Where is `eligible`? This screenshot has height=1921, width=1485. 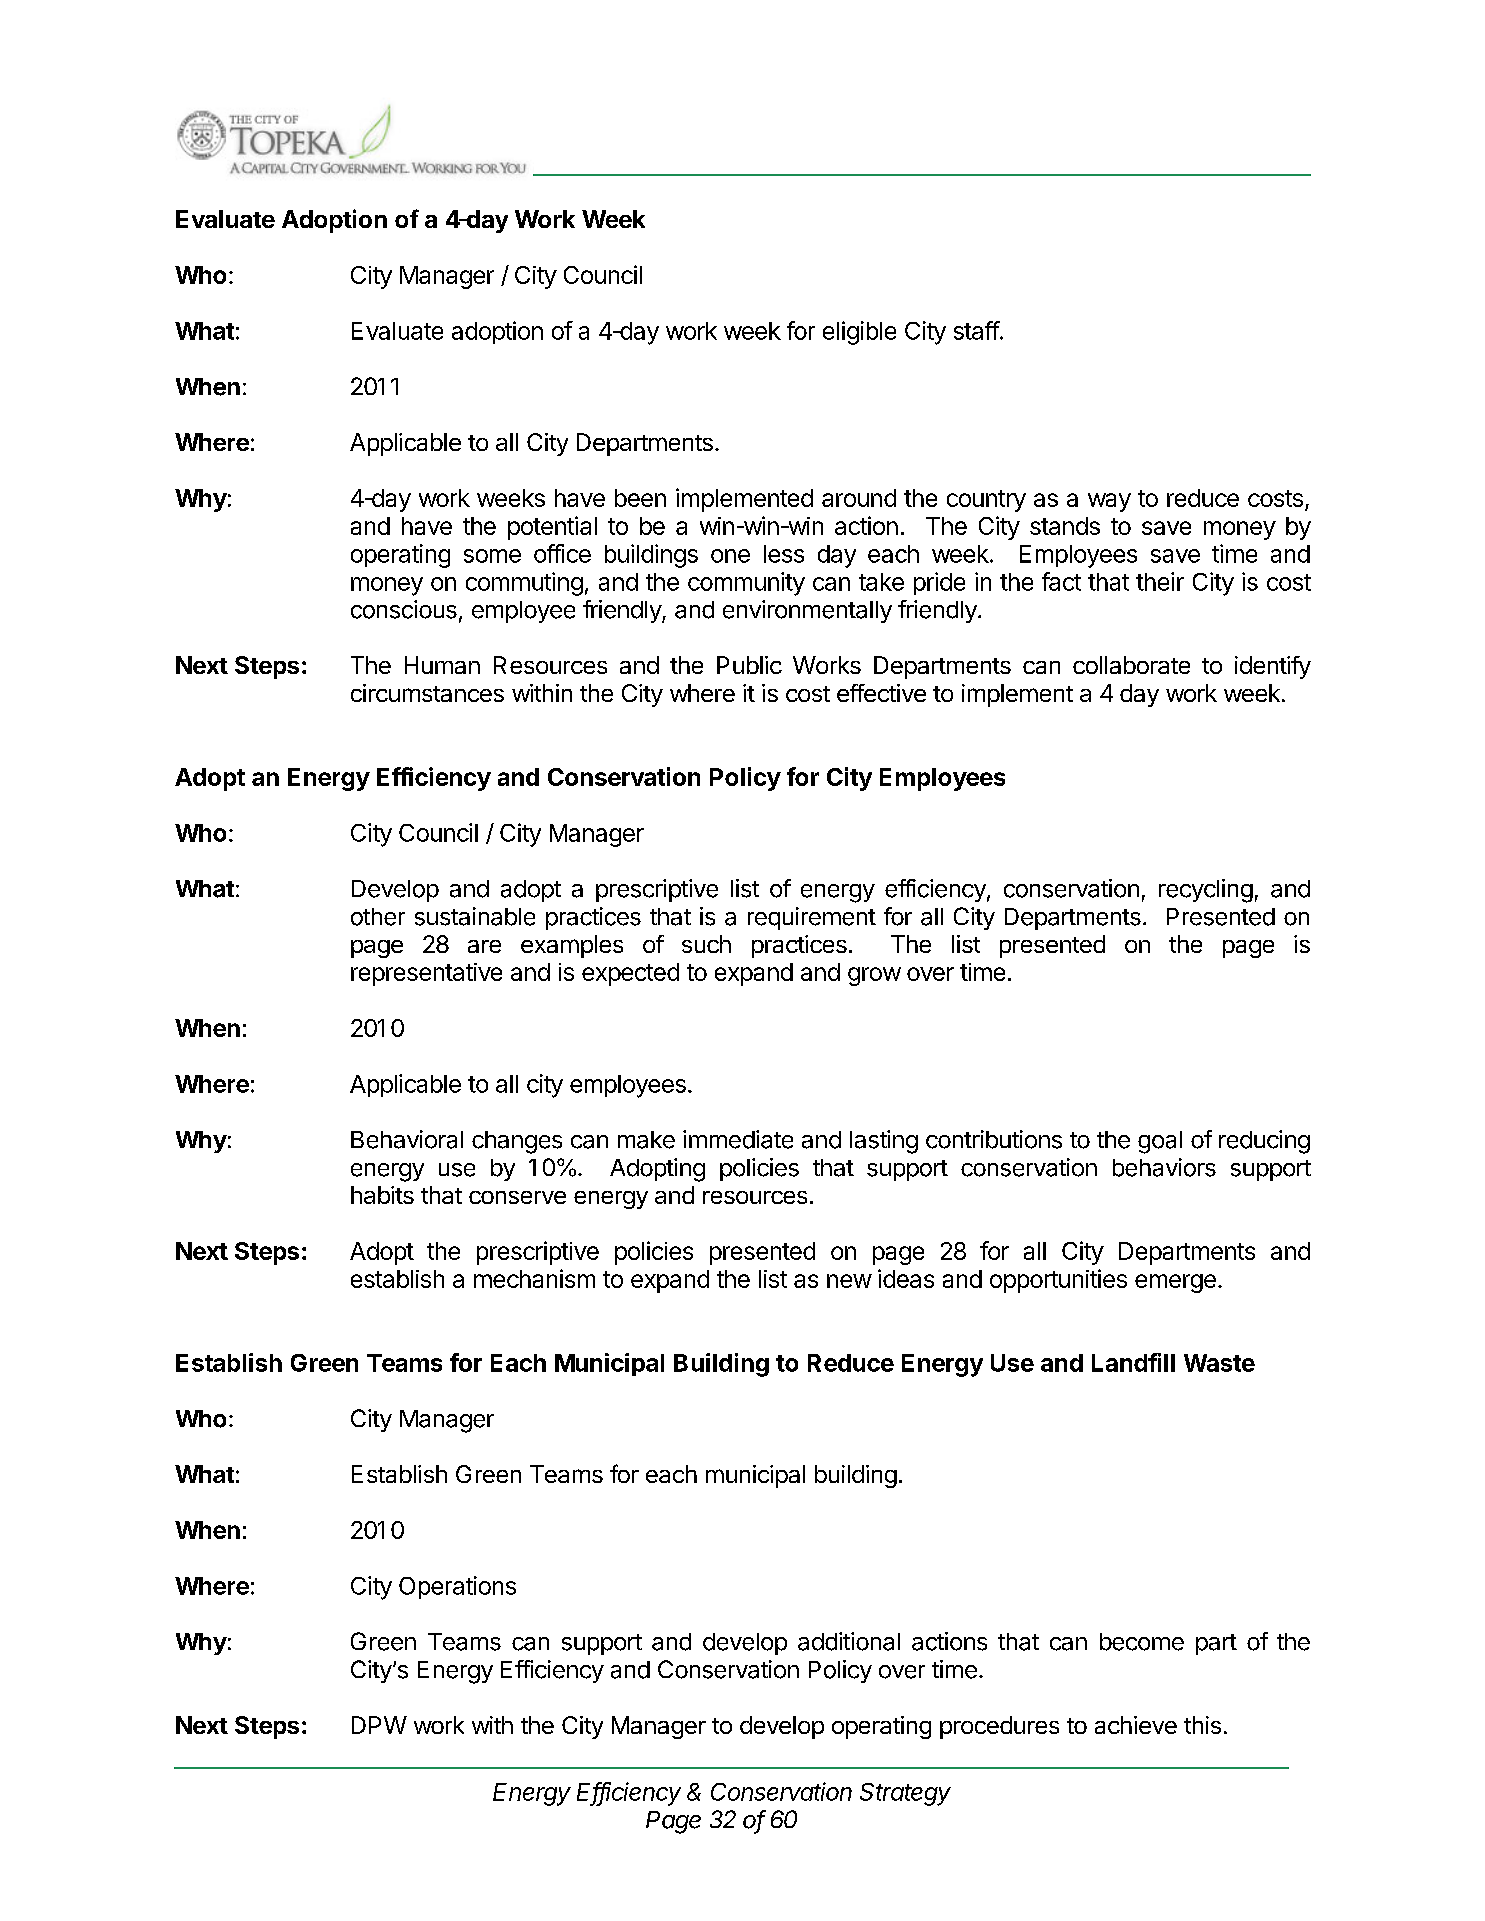
eligible is located at coordinates (859, 333).
